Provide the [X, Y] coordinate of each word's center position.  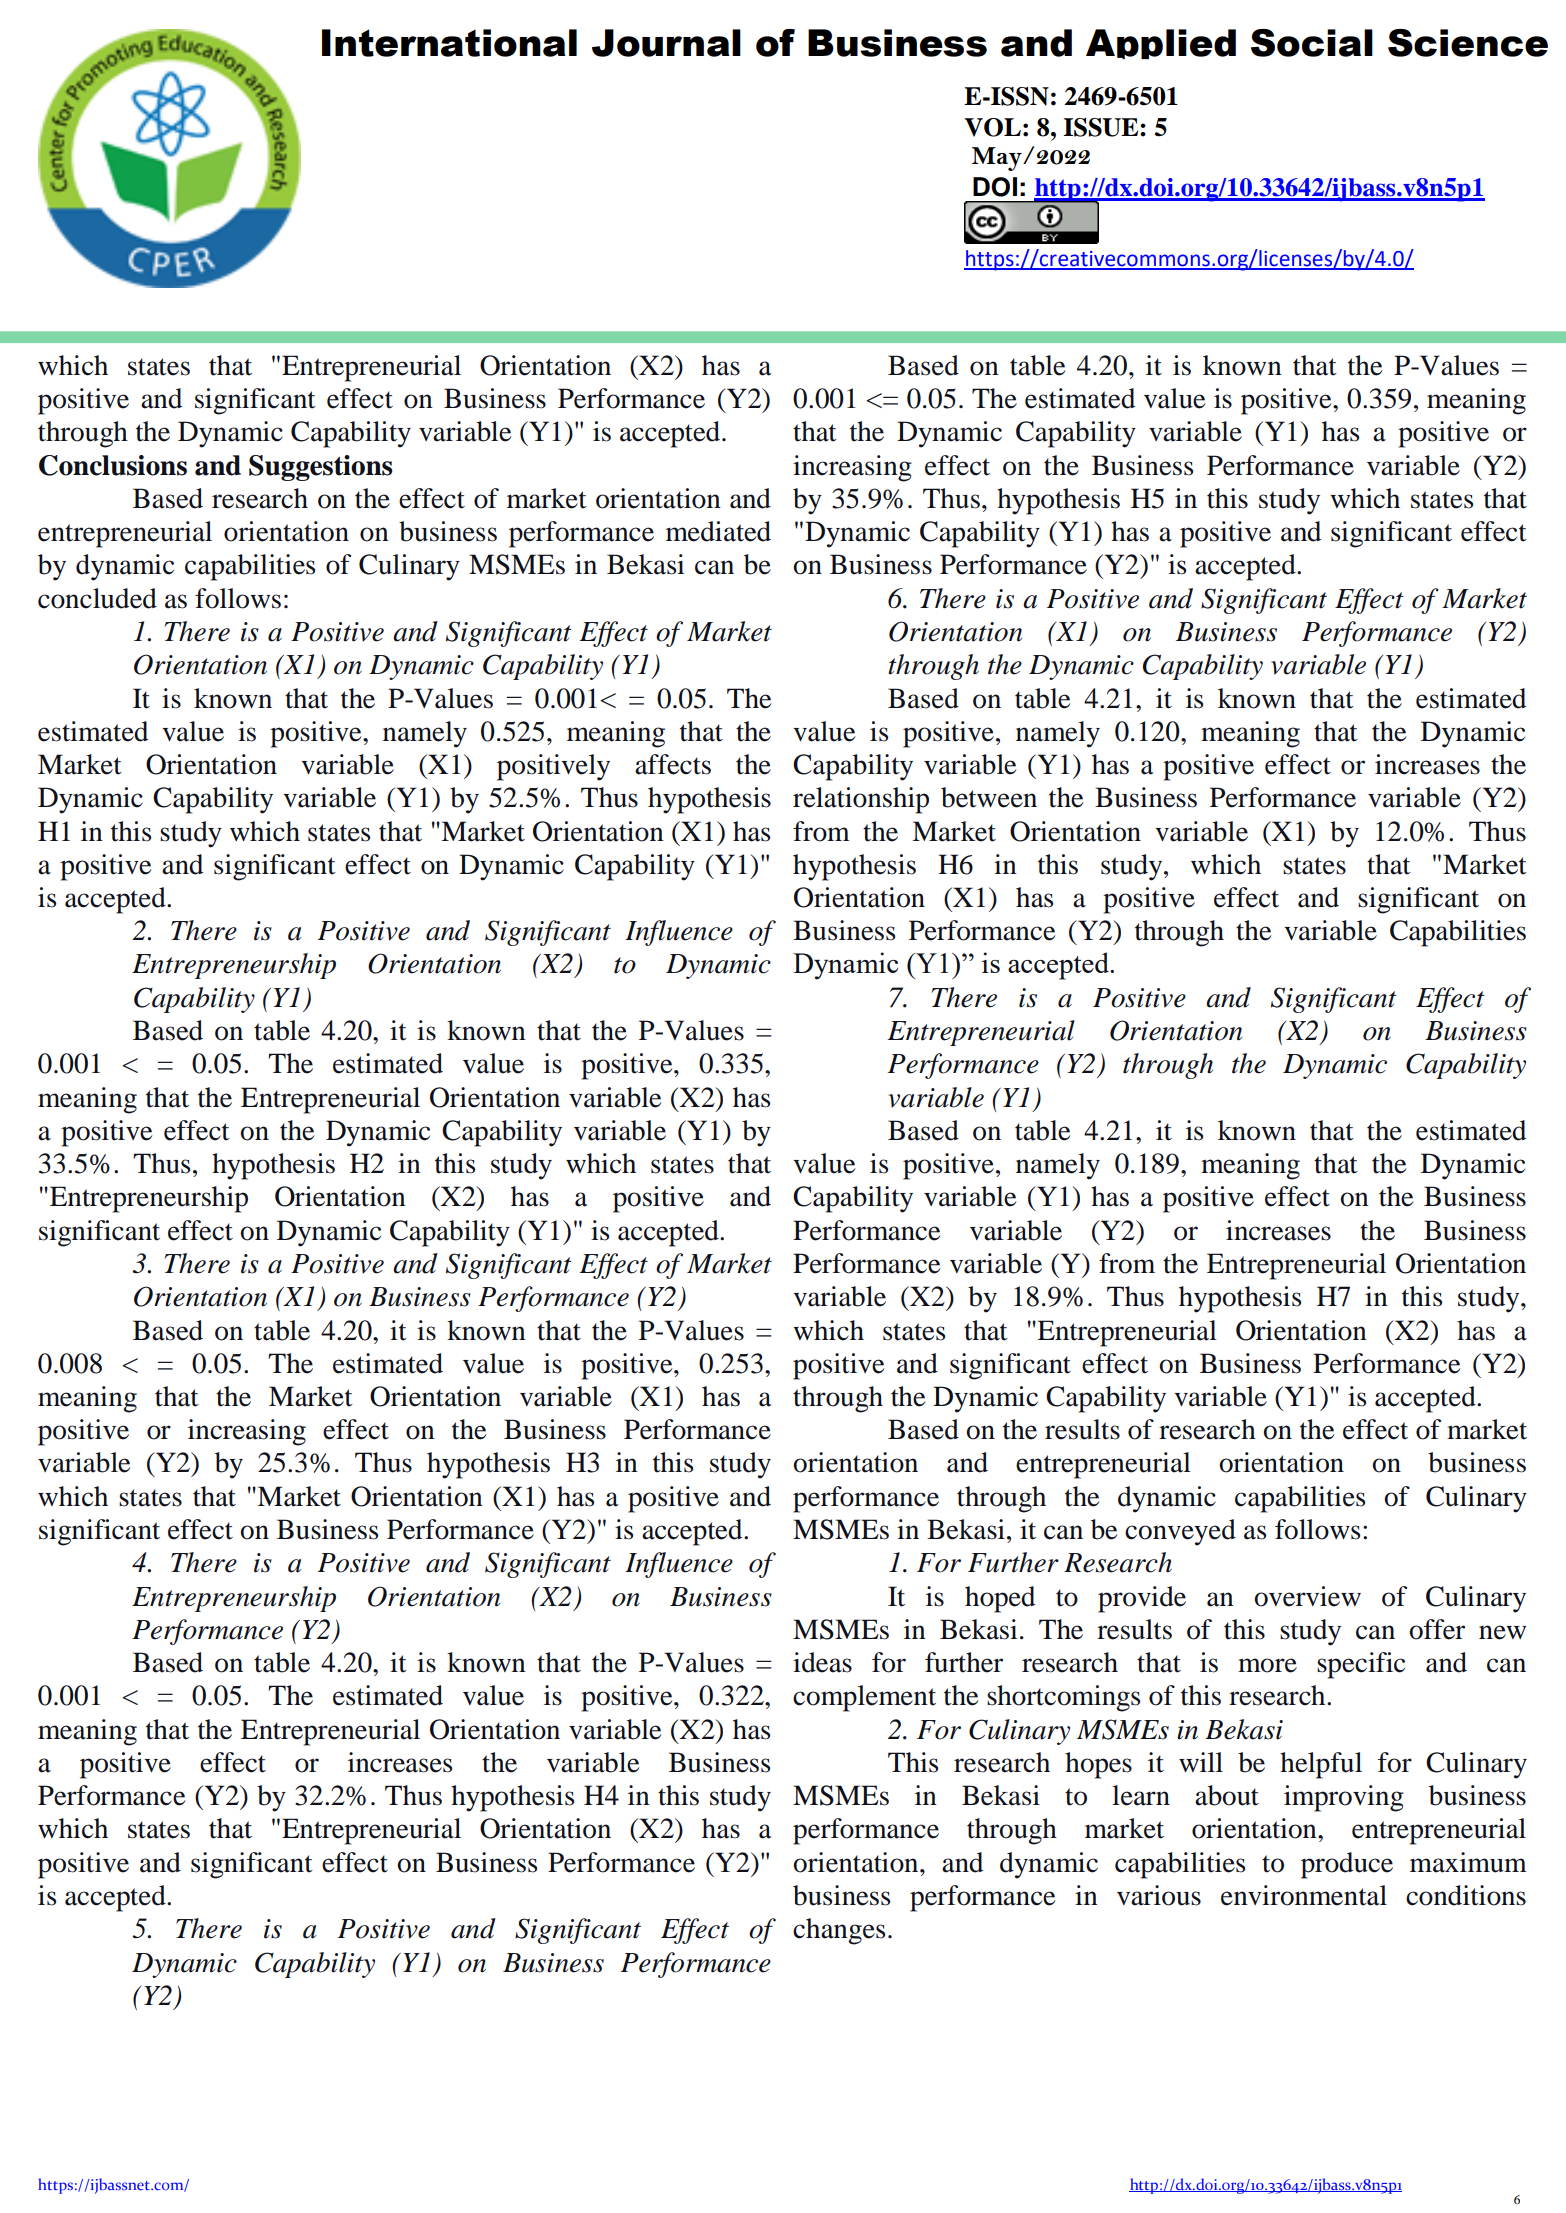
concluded [97, 598]
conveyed [1180, 1532]
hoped [1000, 1599]
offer [1437, 1629]
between [989, 797]
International [449, 43]
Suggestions [321, 468]
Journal [666, 43]
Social [1312, 43]
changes [839, 1931]
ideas [822, 1662]
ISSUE [1102, 127]
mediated [718, 531]
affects [673, 764]
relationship [861, 800]
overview [1307, 1596]
